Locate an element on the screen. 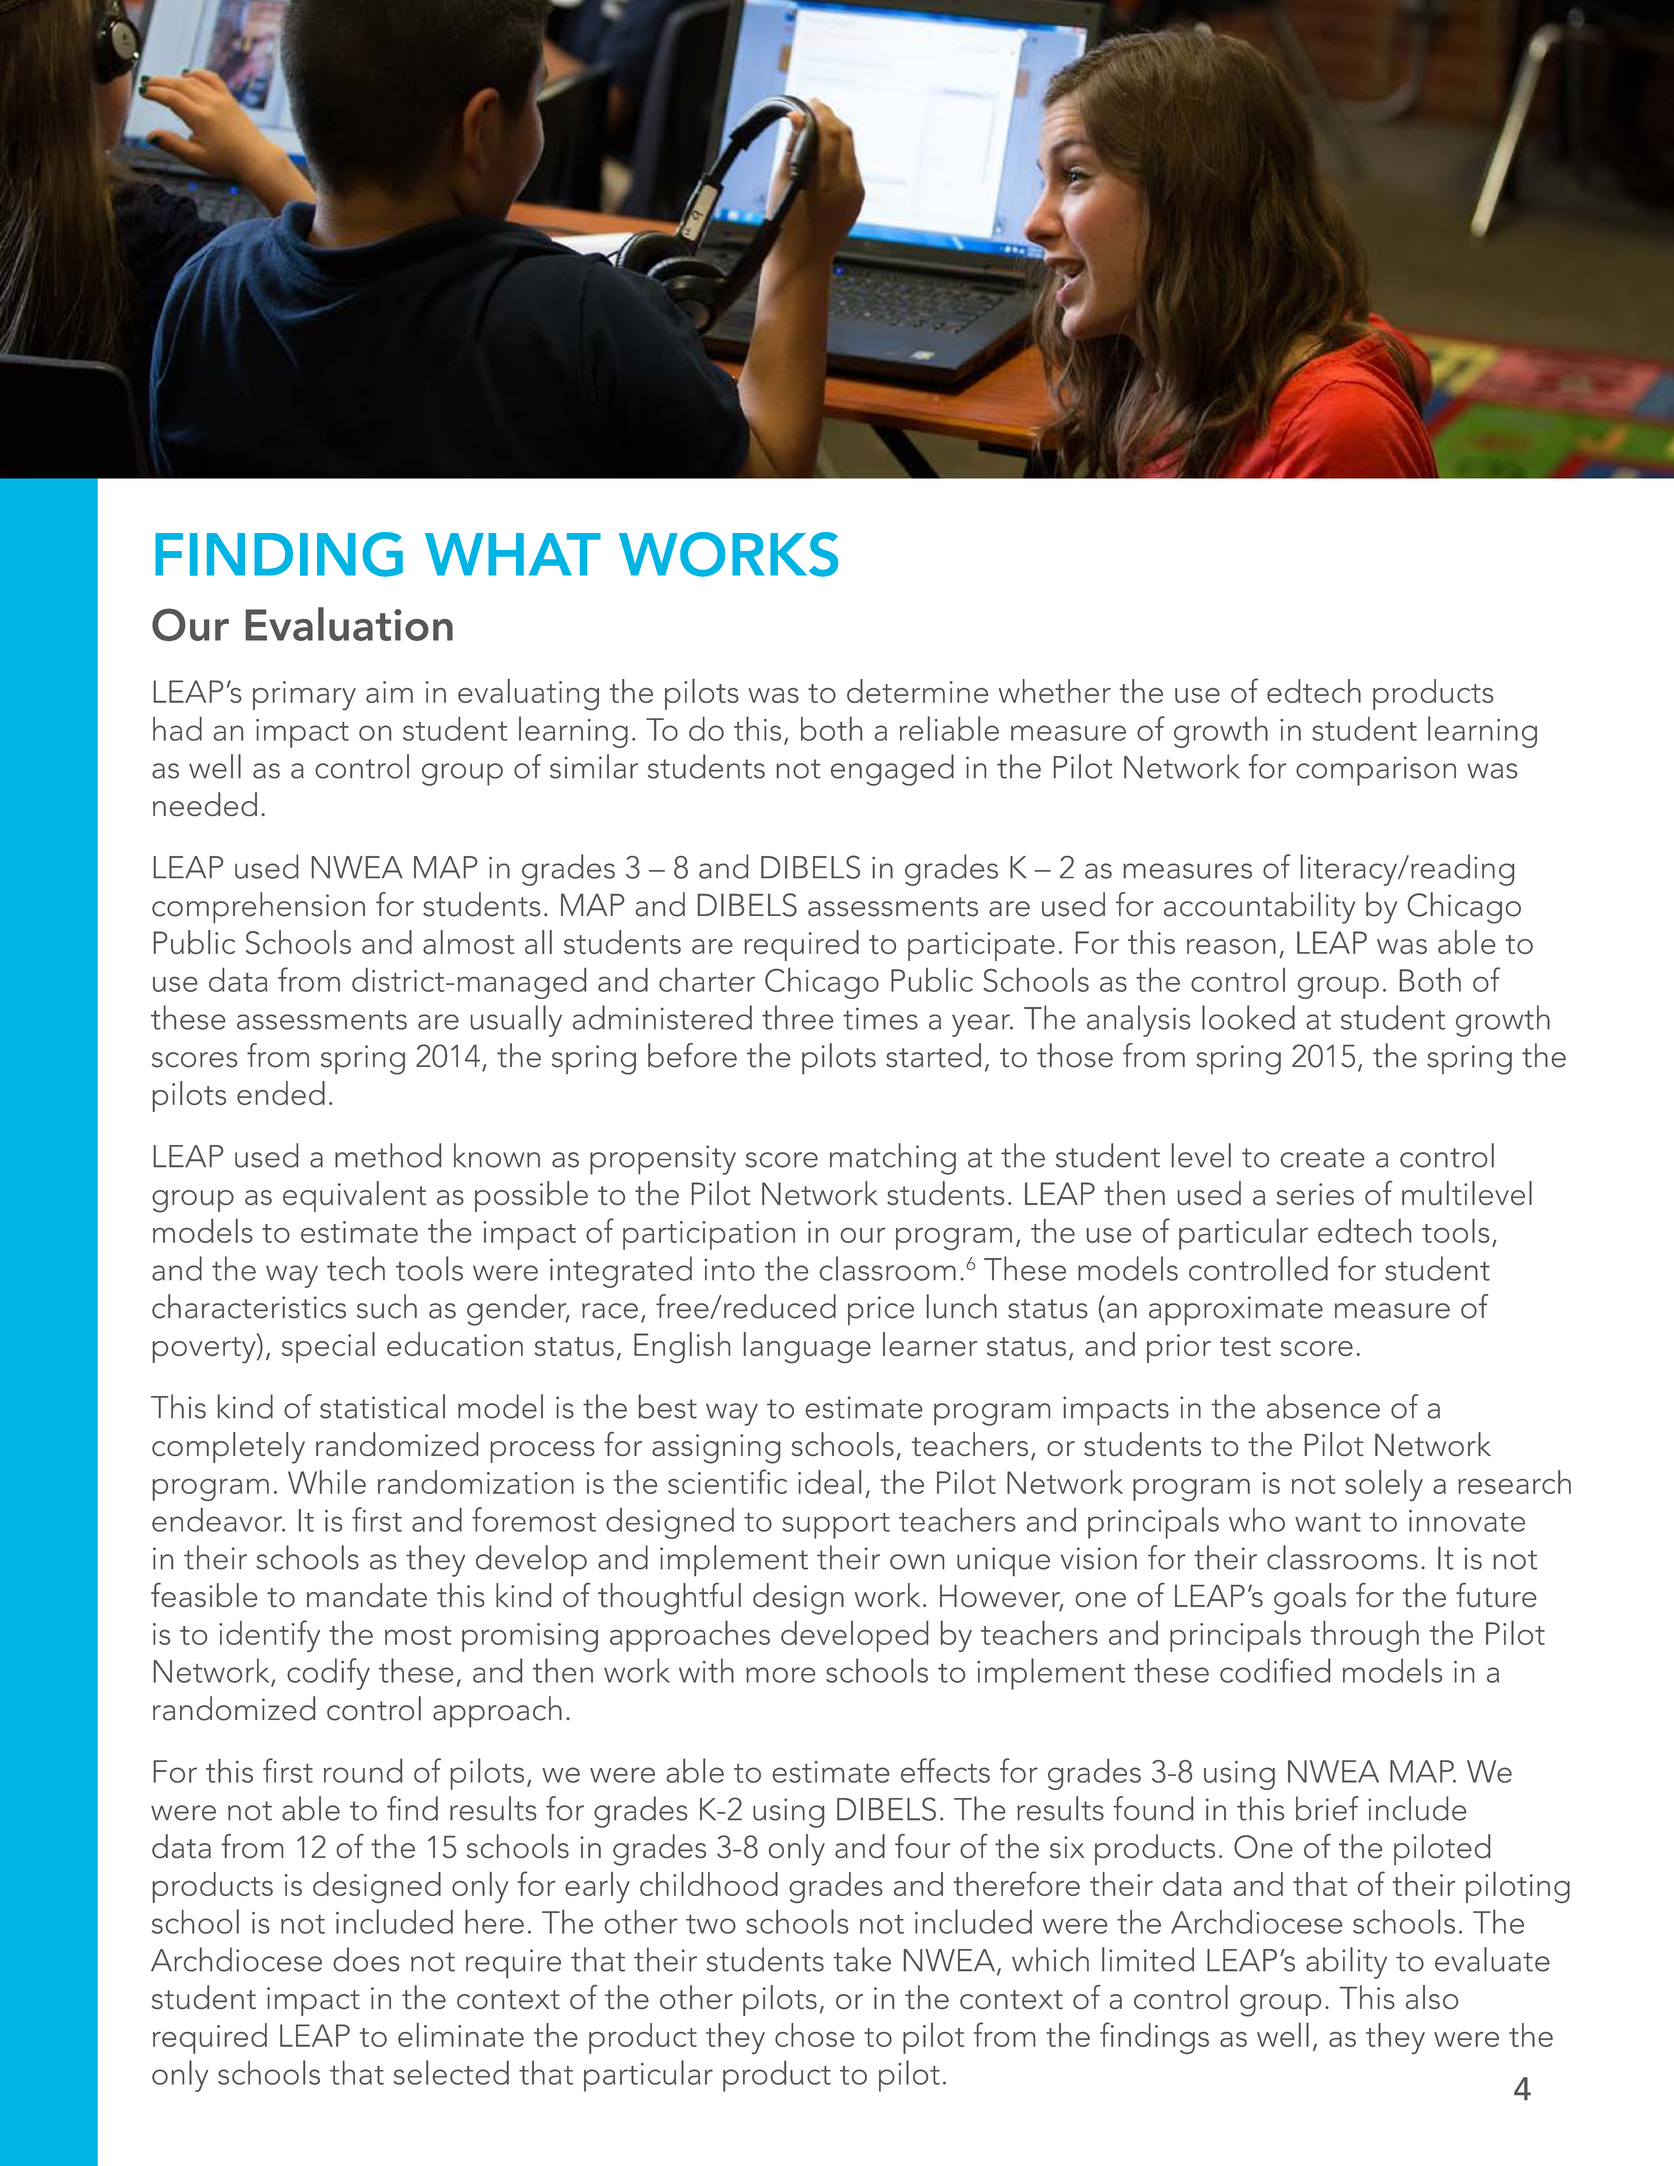 This screenshot has height=2166, width=1674. times is located at coordinates (880, 1018).
